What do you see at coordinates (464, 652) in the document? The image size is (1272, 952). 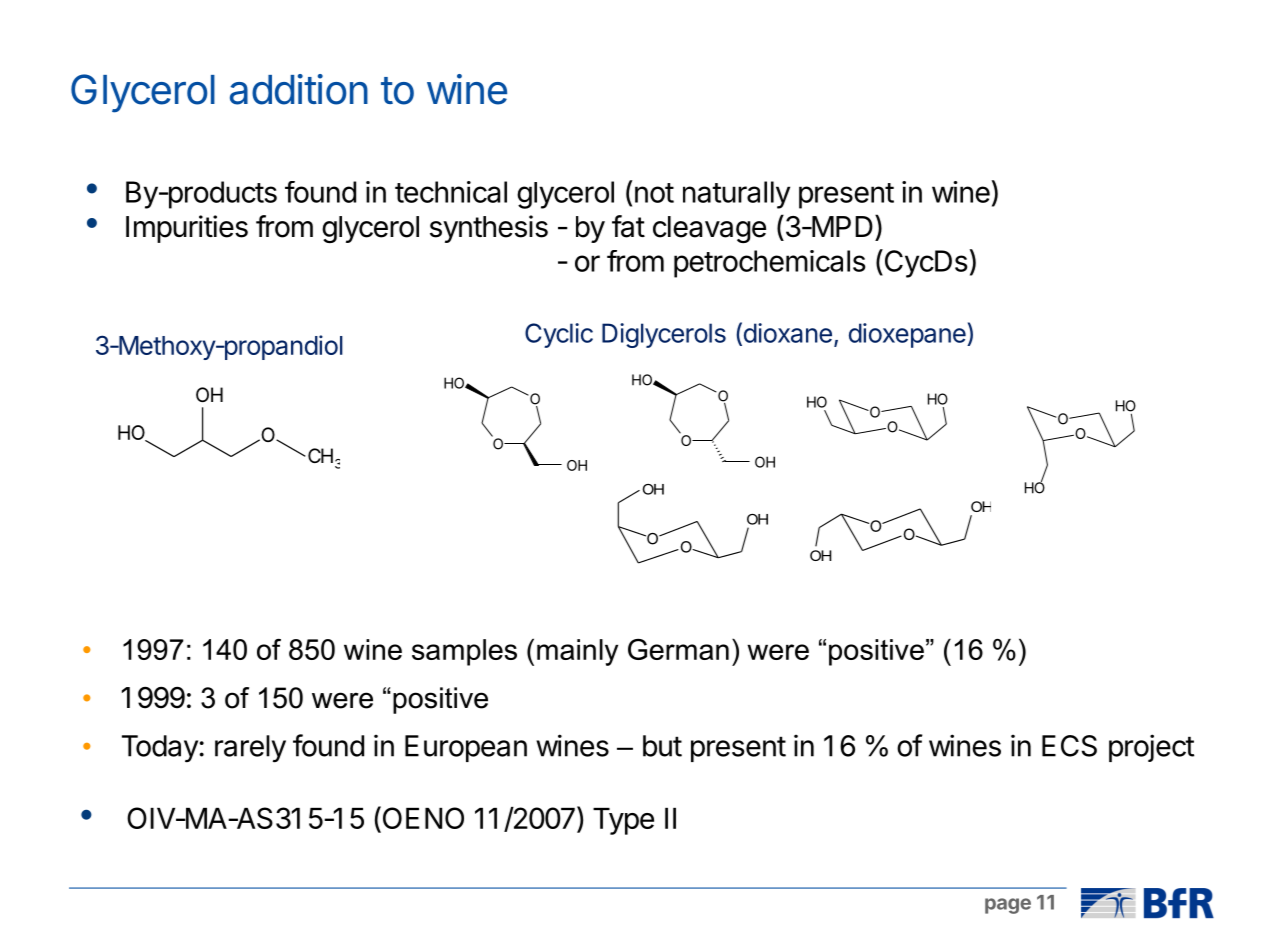 I see `samples` at bounding box center [464, 652].
